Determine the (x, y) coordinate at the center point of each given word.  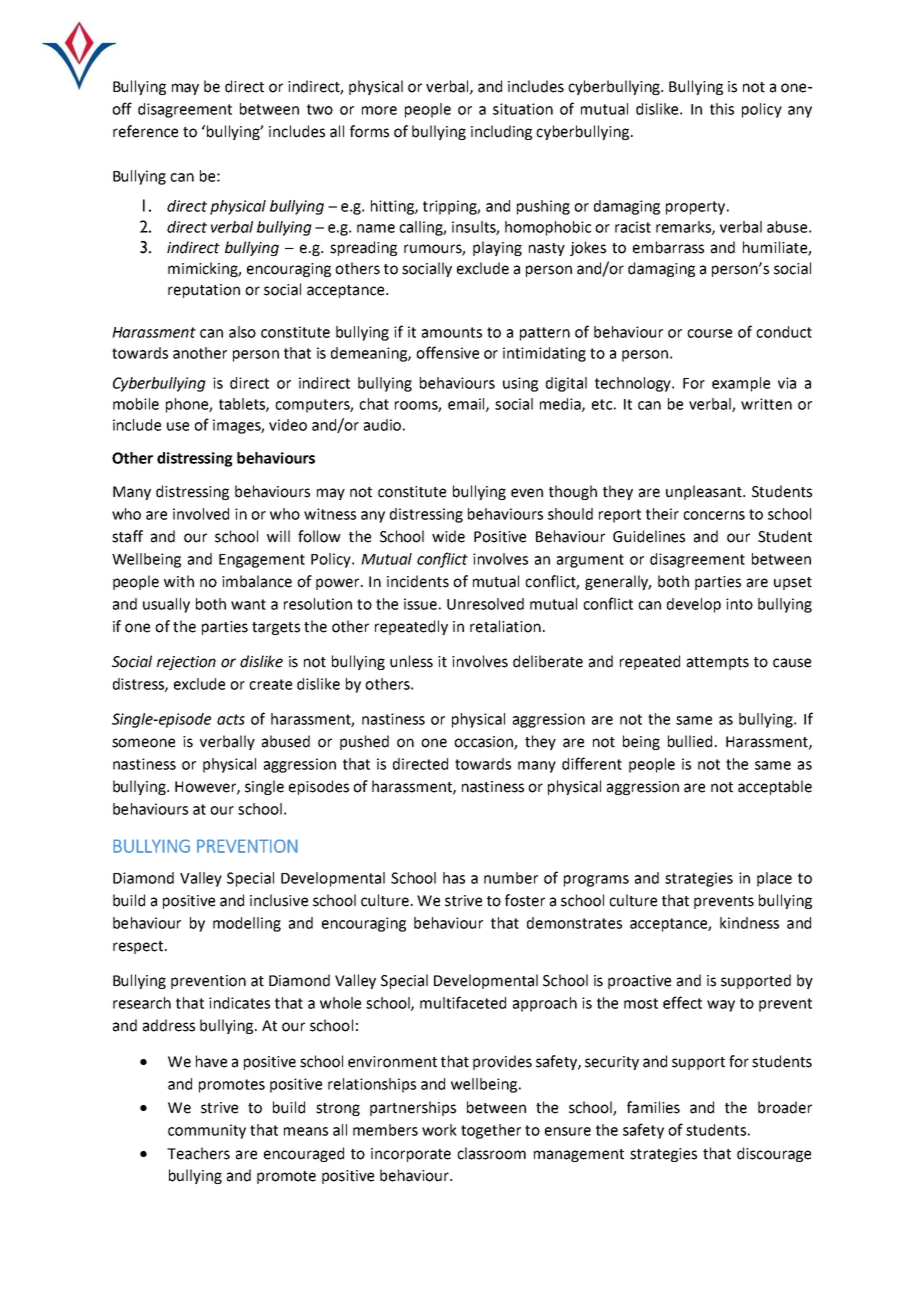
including (501, 132)
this (722, 109)
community (207, 1131)
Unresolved (485, 604)
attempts (718, 663)
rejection (186, 663)
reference (145, 131)
